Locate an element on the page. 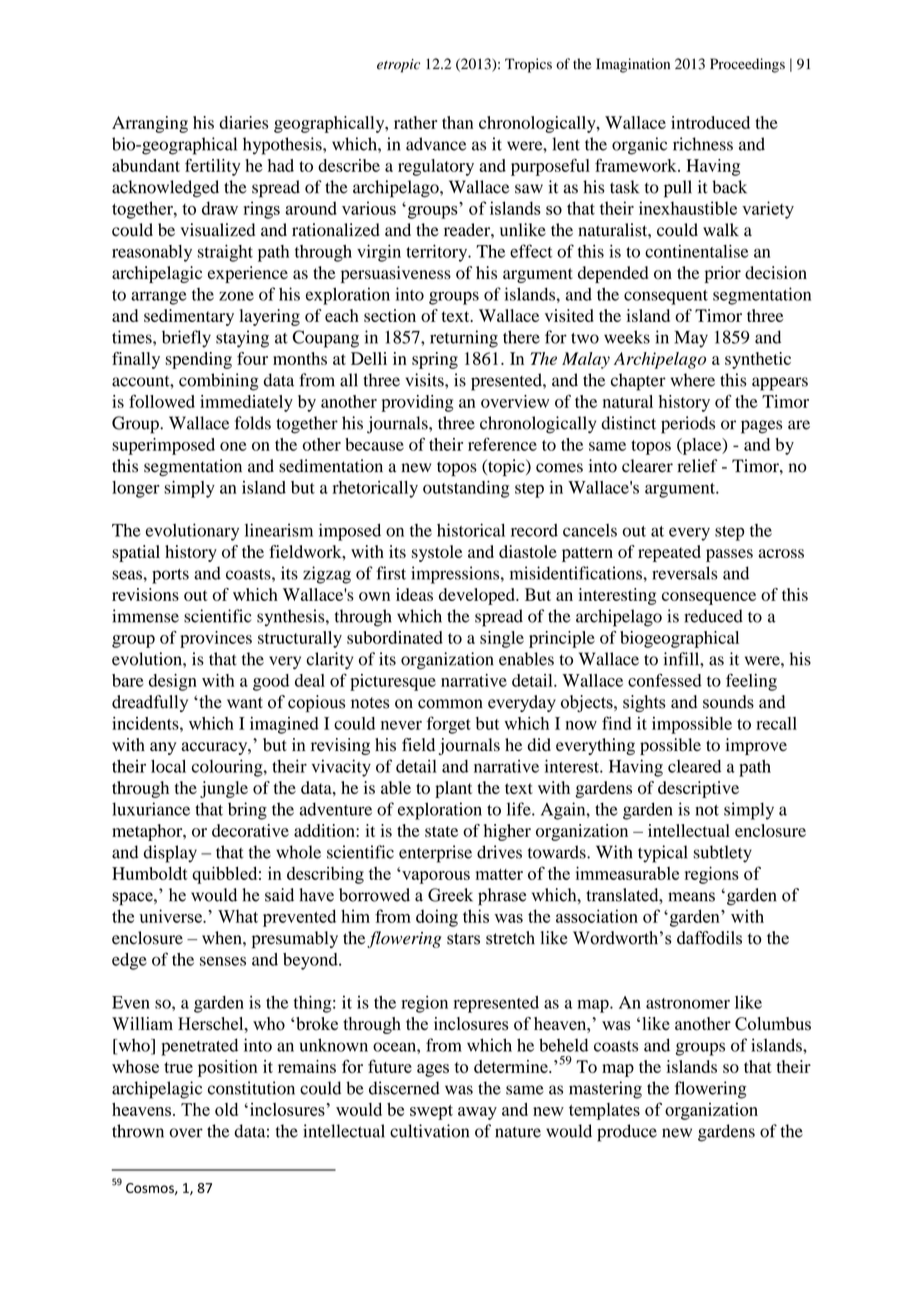 This document has height=1309, width=924. consequence is located at coordinates (709, 598).
